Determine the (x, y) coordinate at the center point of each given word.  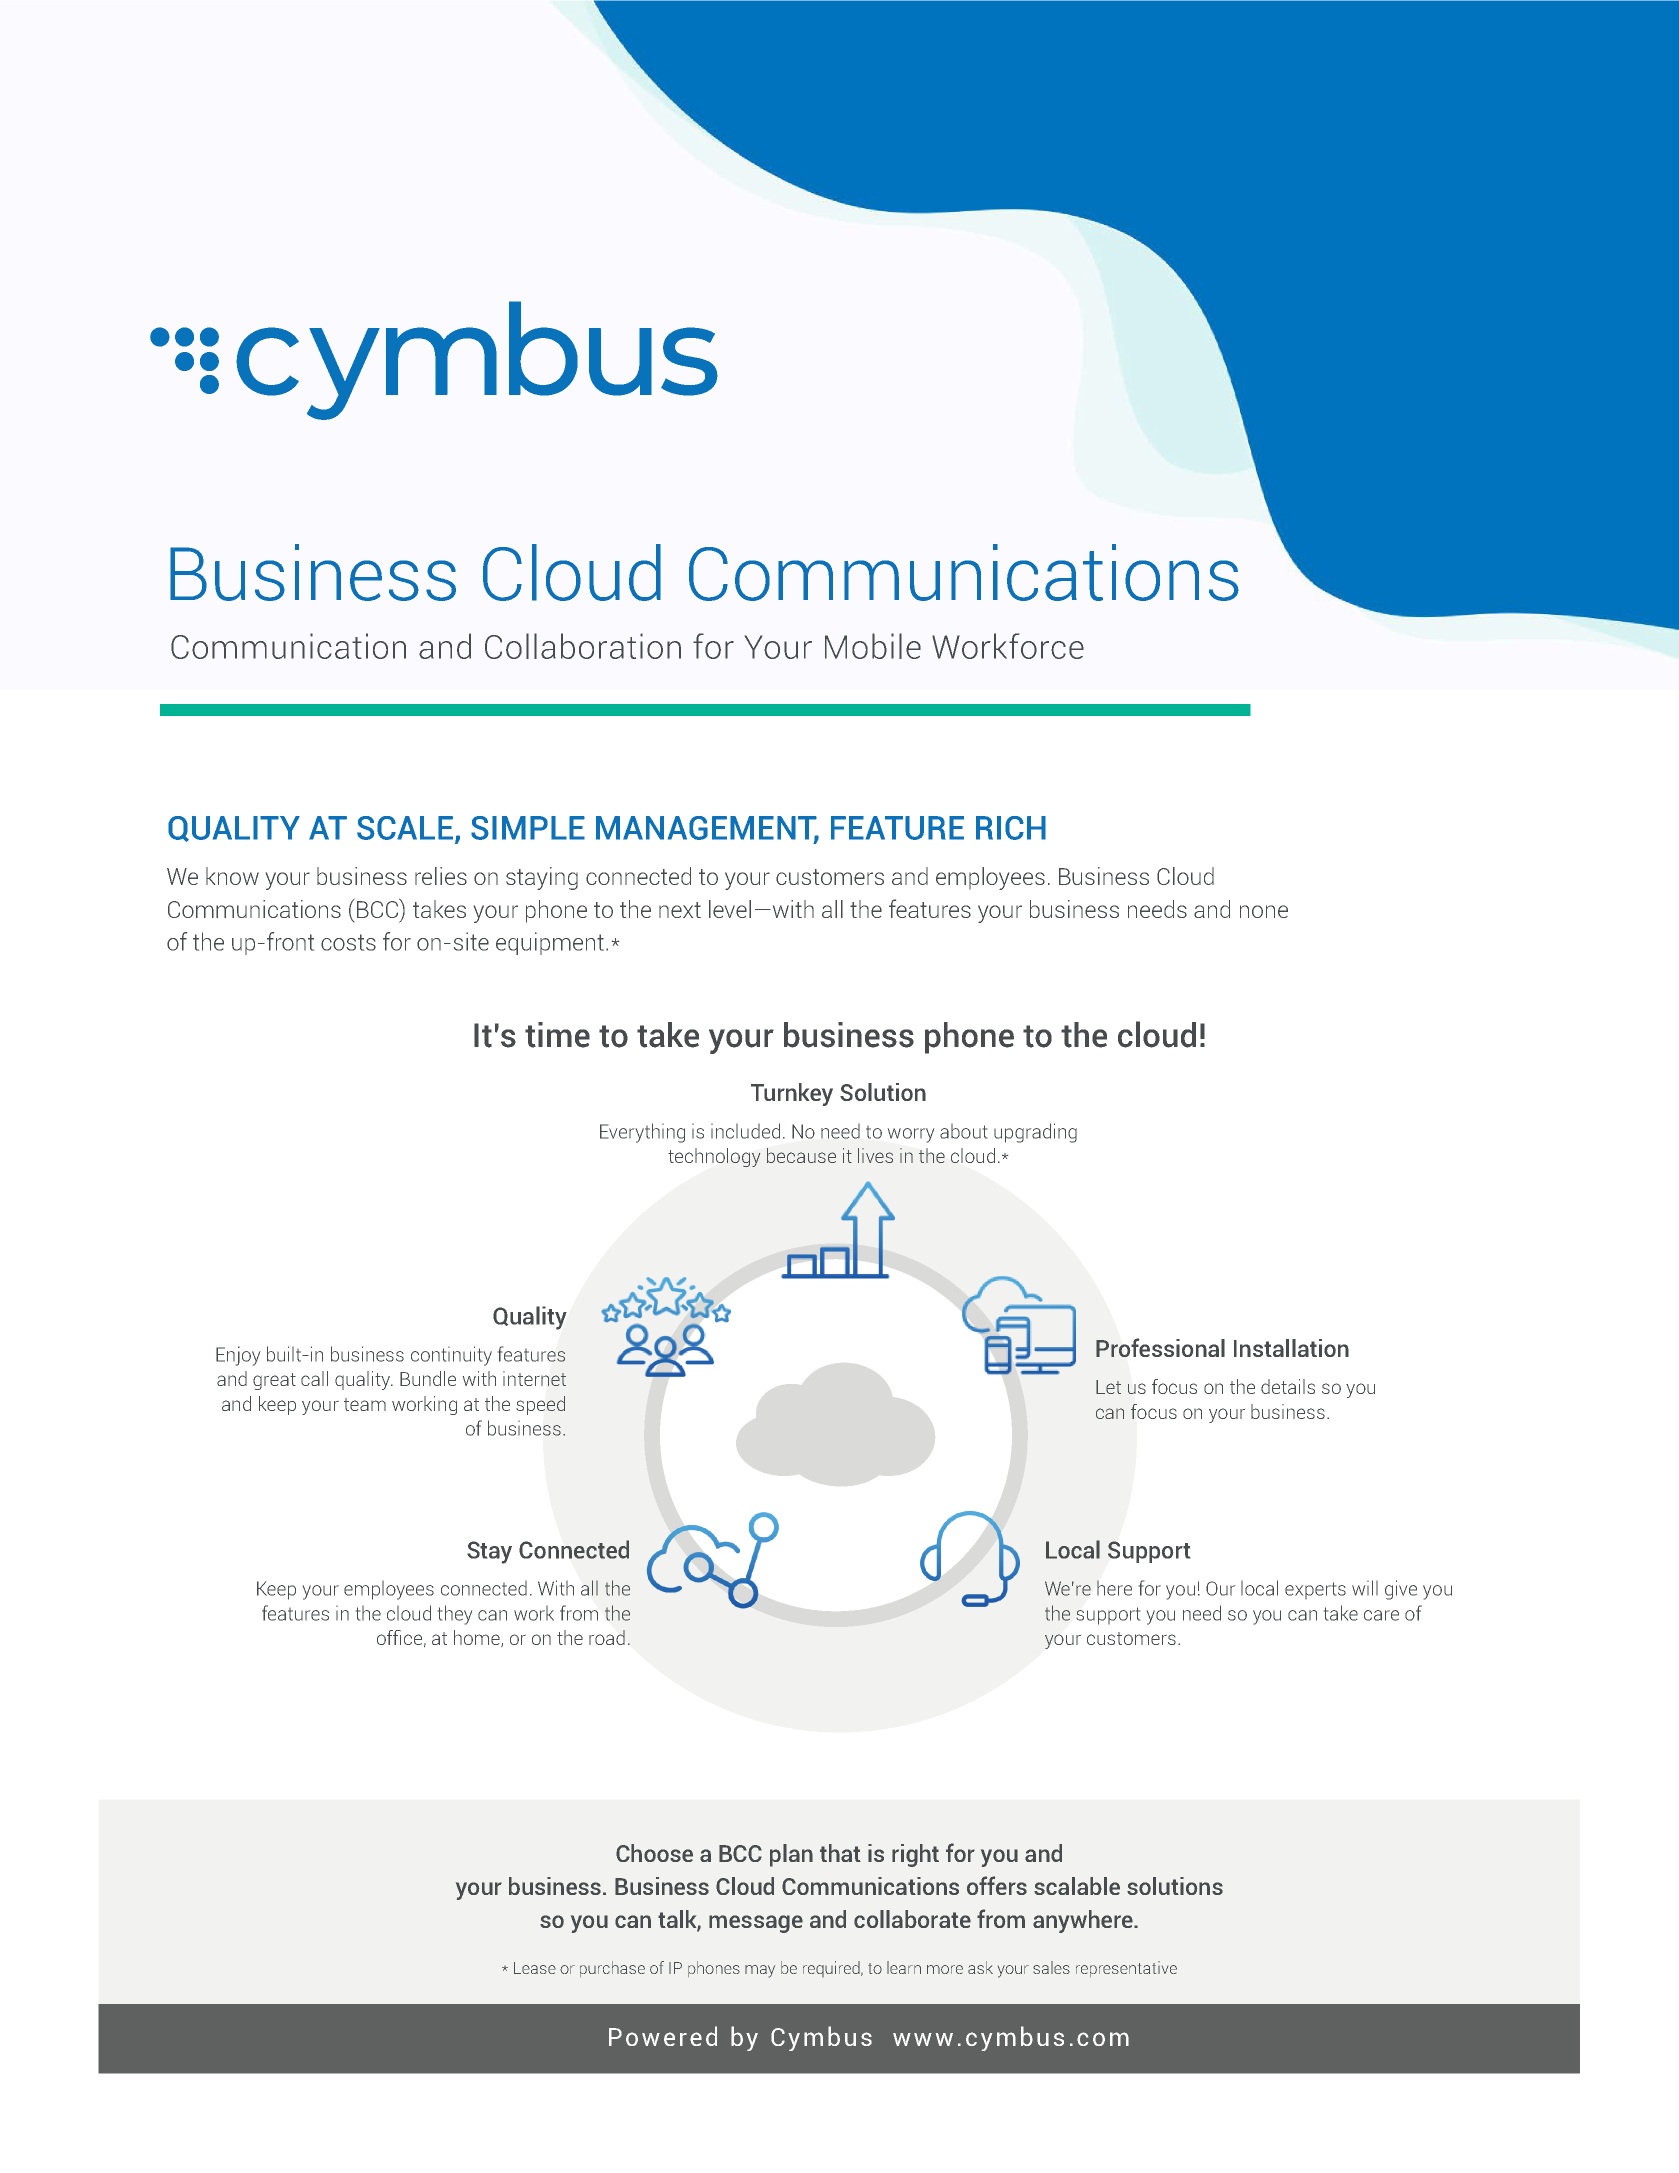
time (557, 1035)
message (756, 1924)
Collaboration (583, 646)
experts (1315, 1590)
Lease (535, 1968)
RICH (1011, 828)
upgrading (1035, 1133)
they (455, 1615)
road (607, 1637)
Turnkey (792, 1094)
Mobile (873, 646)
